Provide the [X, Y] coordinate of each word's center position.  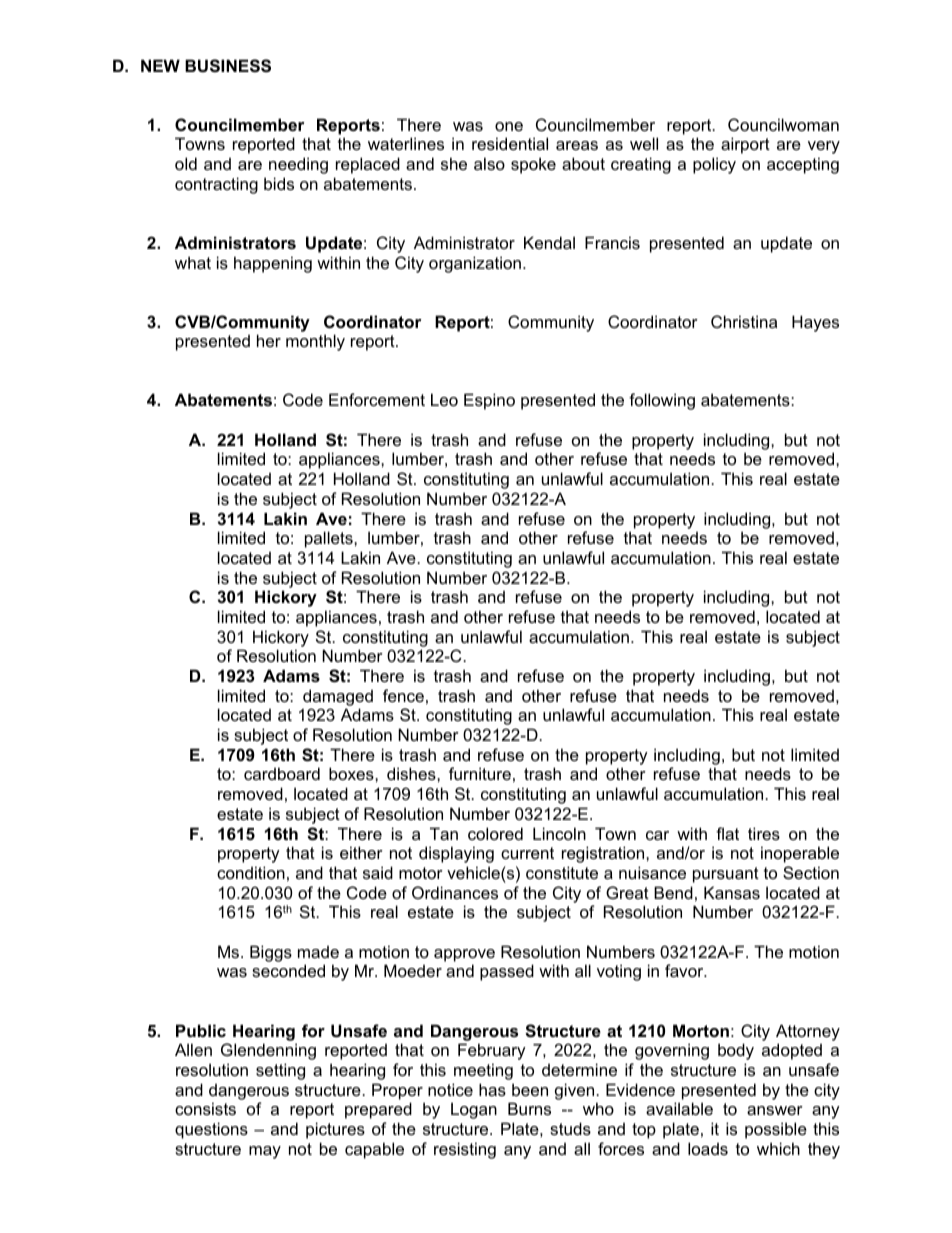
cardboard [282, 773]
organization [475, 264]
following [662, 401]
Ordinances [455, 892]
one [509, 126]
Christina [744, 321]
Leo [444, 399]
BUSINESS [228, 66]
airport [745, 145]
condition [251, 872]
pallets [330, 539]
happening [273, 264]
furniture [480, 773]
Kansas [732, 892]
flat [727, 833]
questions [211, 1130]
